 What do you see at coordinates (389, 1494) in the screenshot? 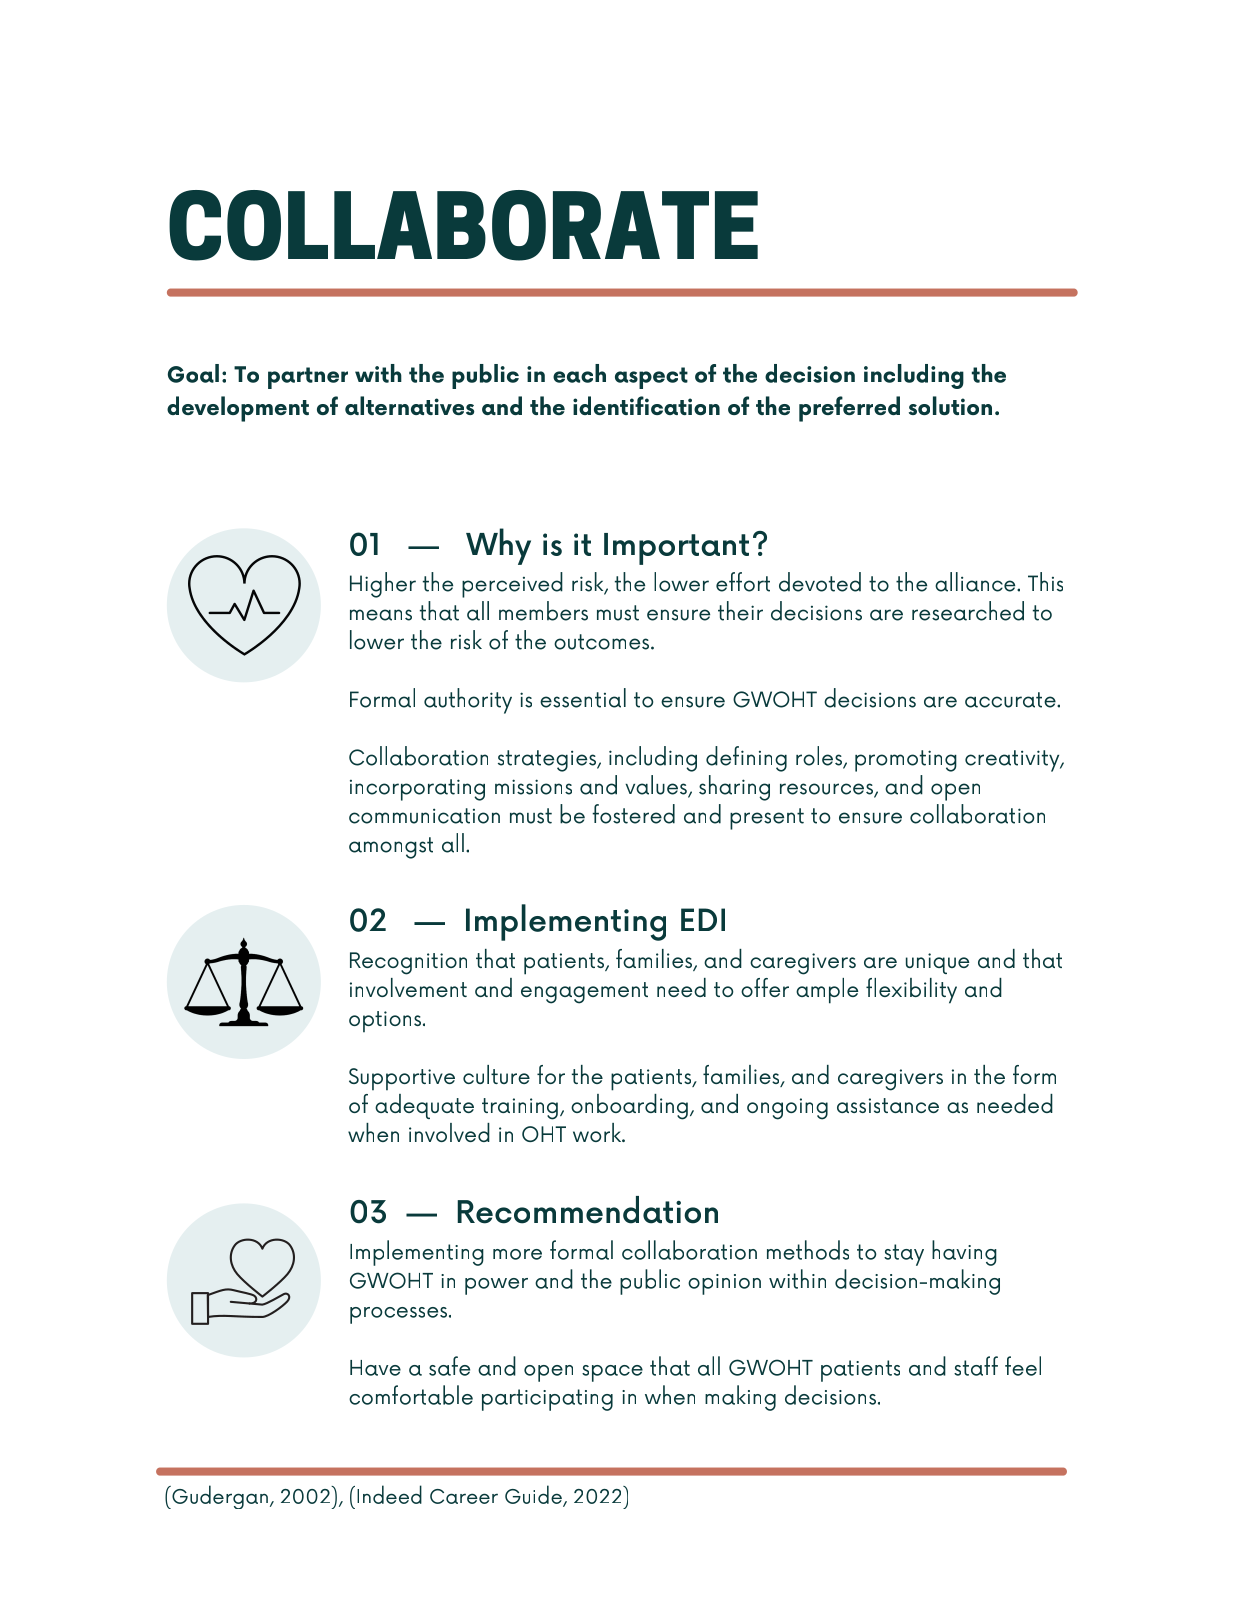
I see `Indeed` at bounding box center [389, 1494].
